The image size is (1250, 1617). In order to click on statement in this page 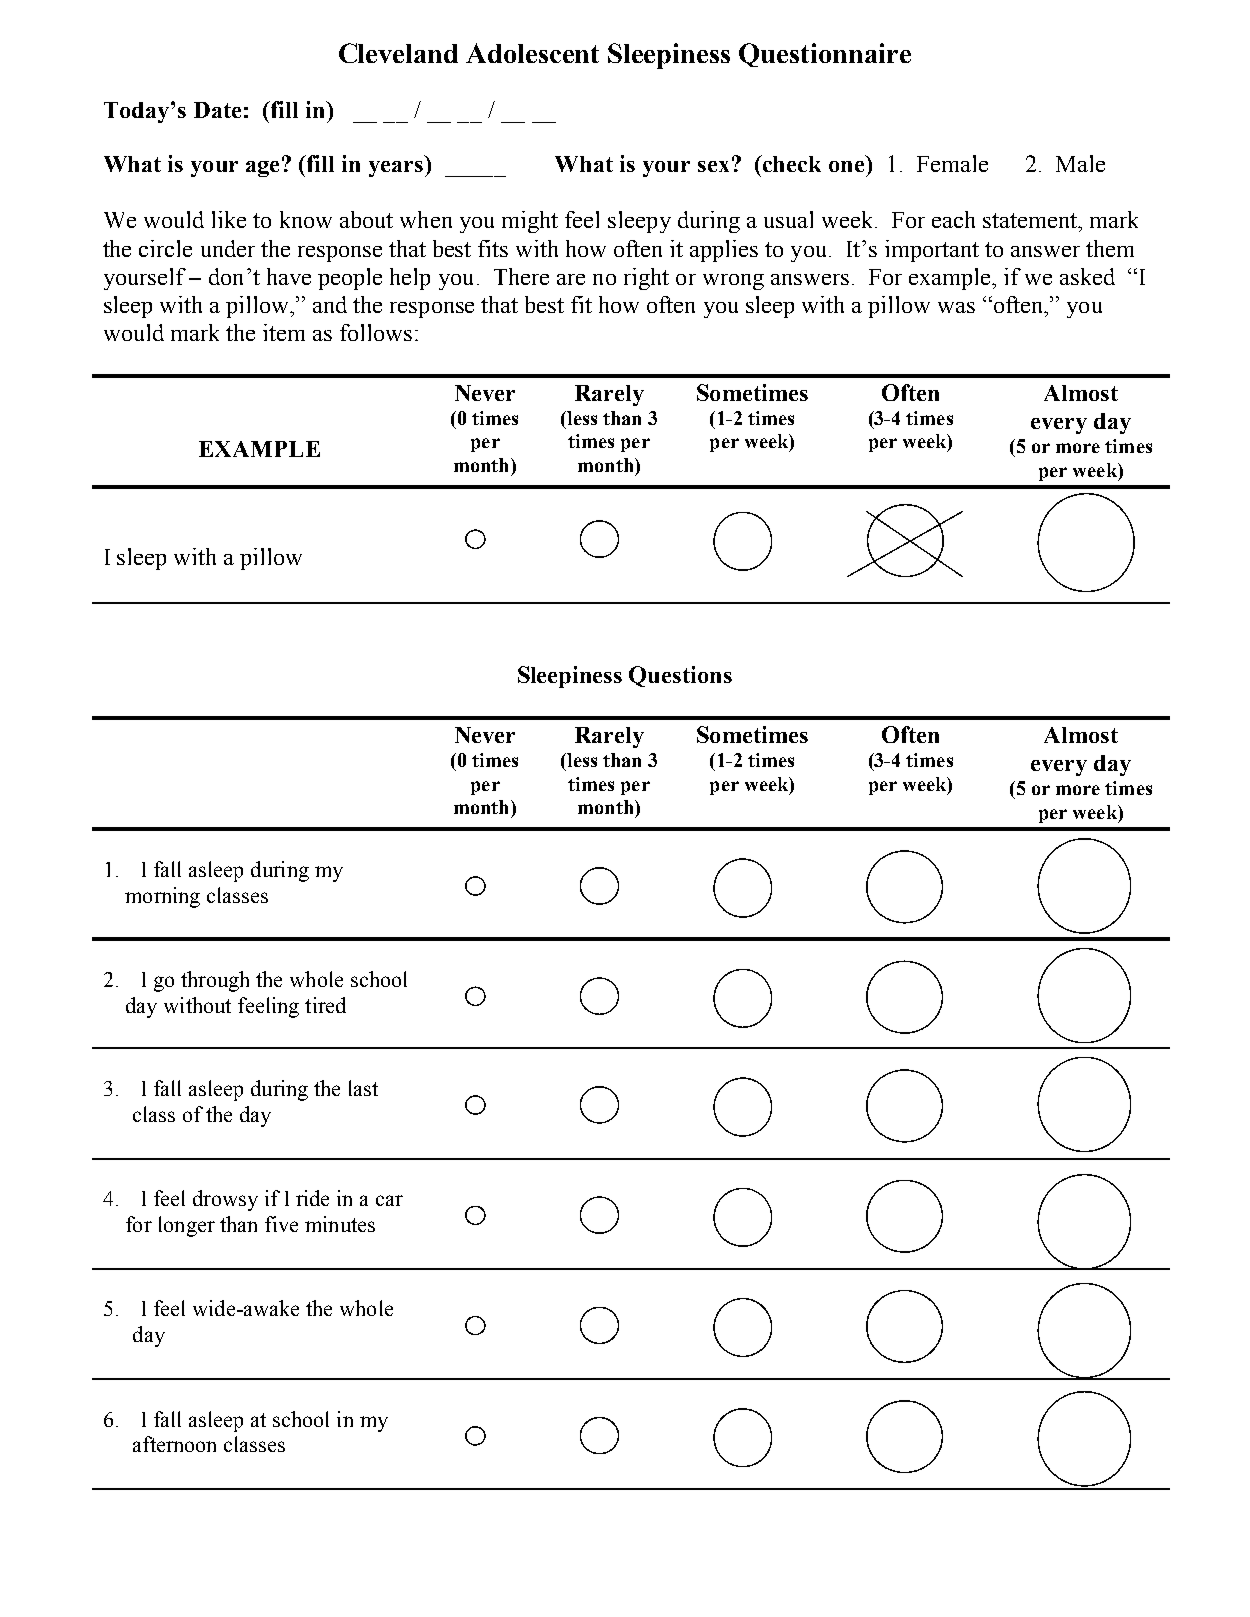, I will do `click(1031, 220)`.
